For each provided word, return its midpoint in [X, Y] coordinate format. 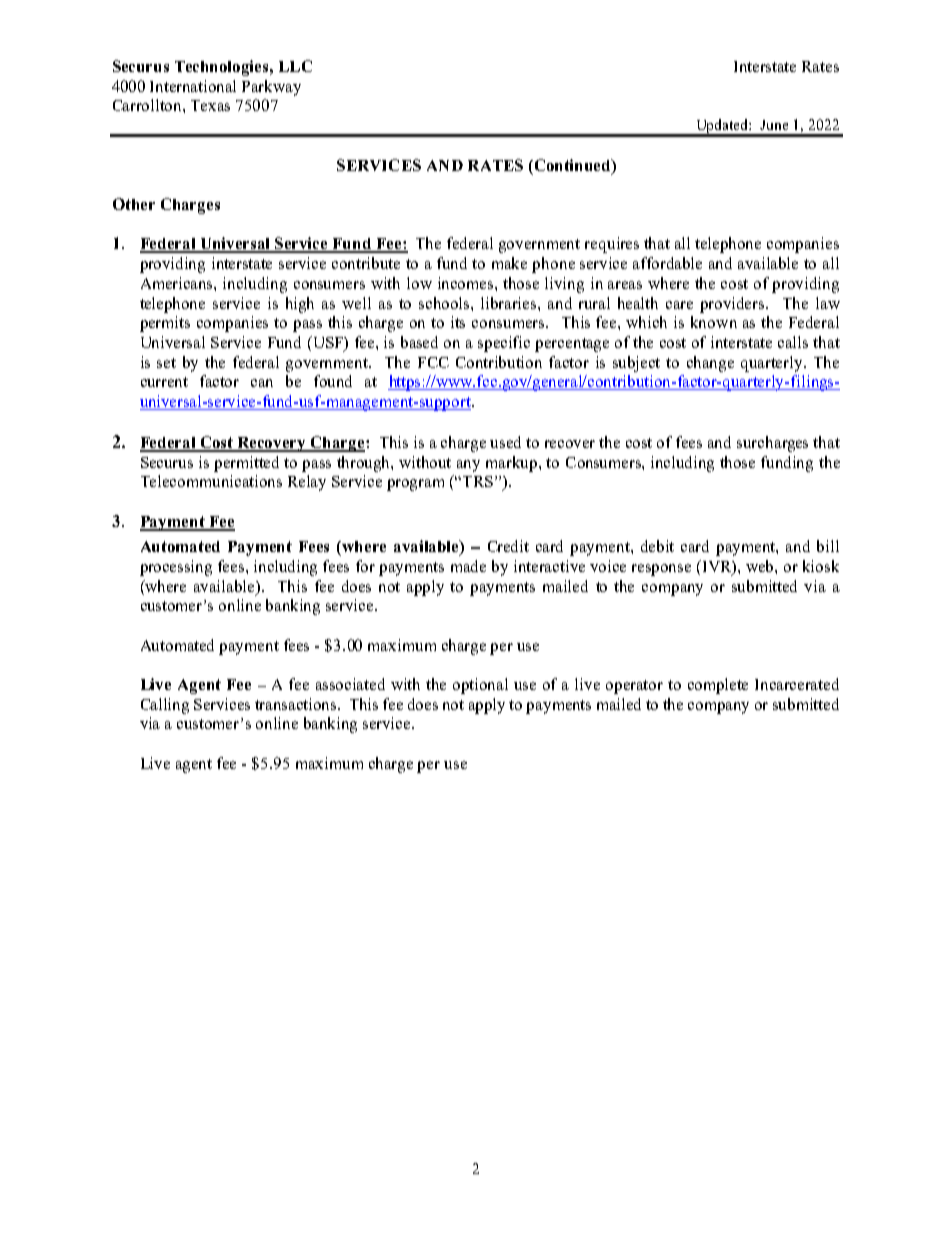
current [164, 382]
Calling [165, 706]
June [774, 125]
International [193, 86]
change [710, 364]
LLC [295, 66]
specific [504, 344]
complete [718, 686]
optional [480, 686]
